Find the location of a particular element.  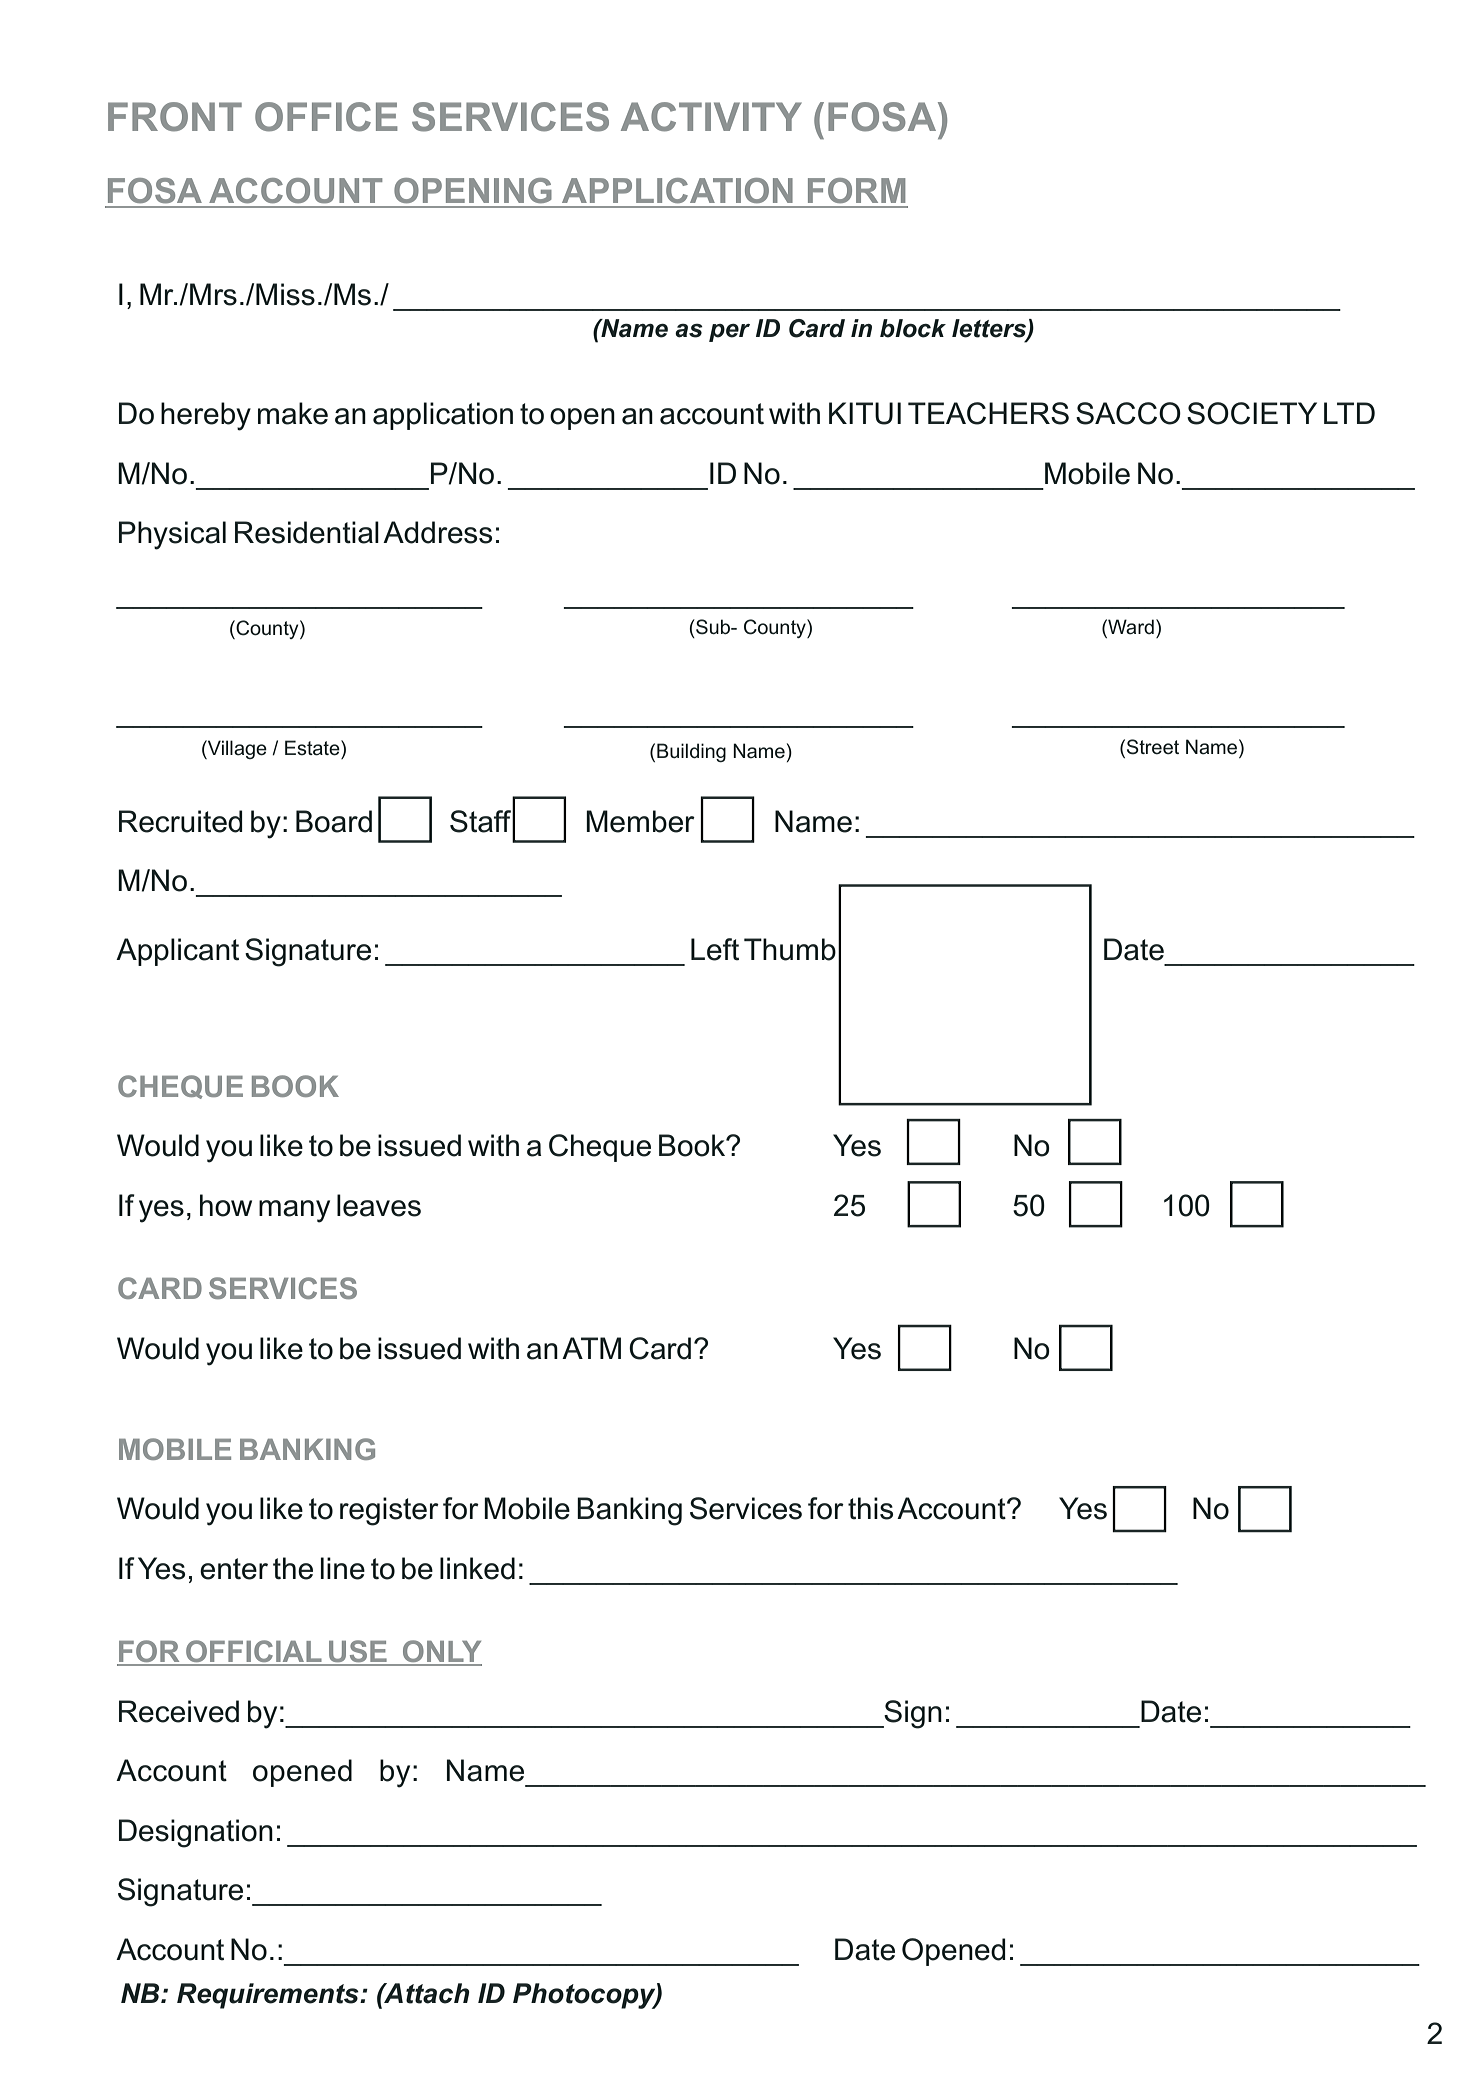

this is located at coordinates (870, 1508).
